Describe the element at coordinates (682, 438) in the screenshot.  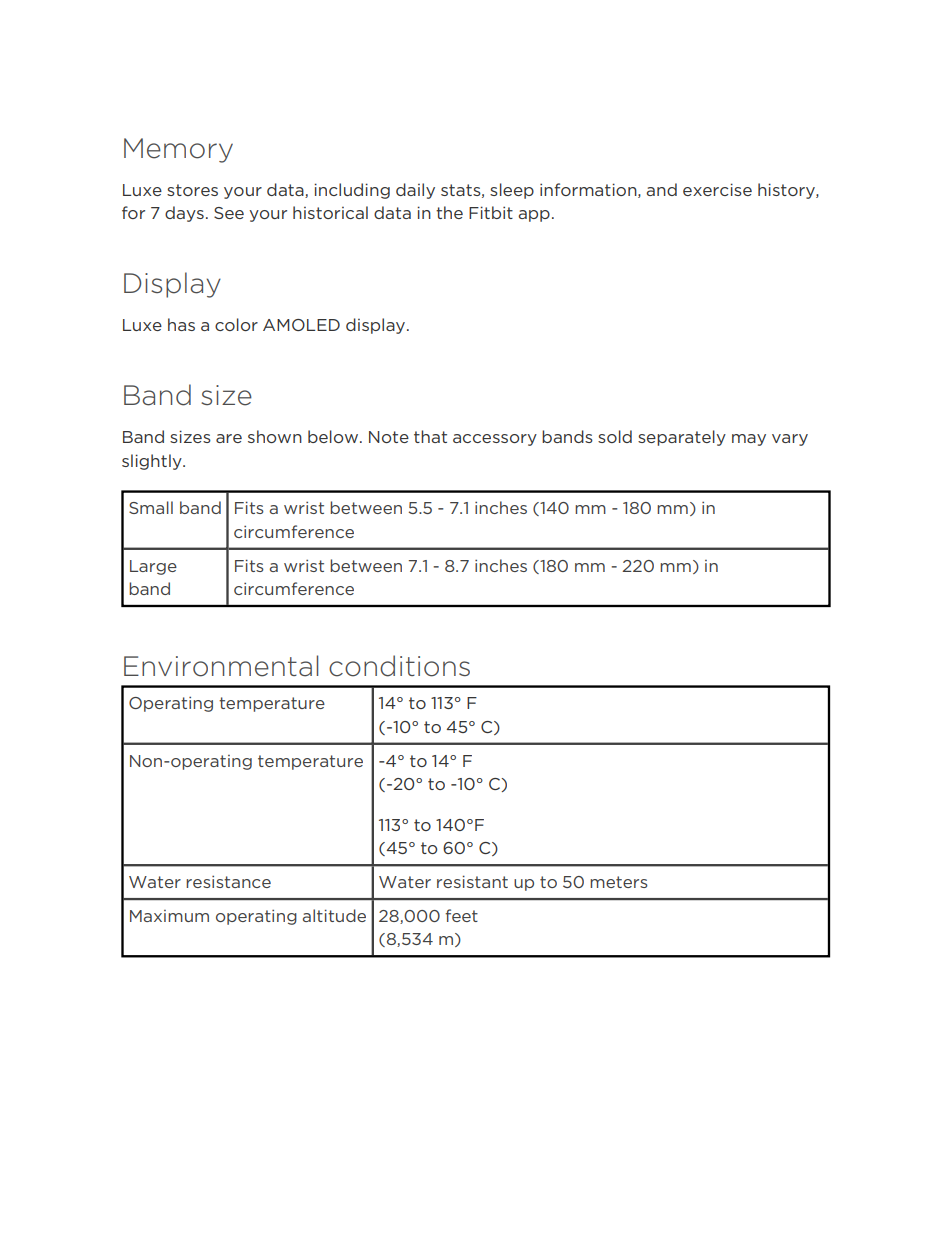
I see `separately` at that location.
